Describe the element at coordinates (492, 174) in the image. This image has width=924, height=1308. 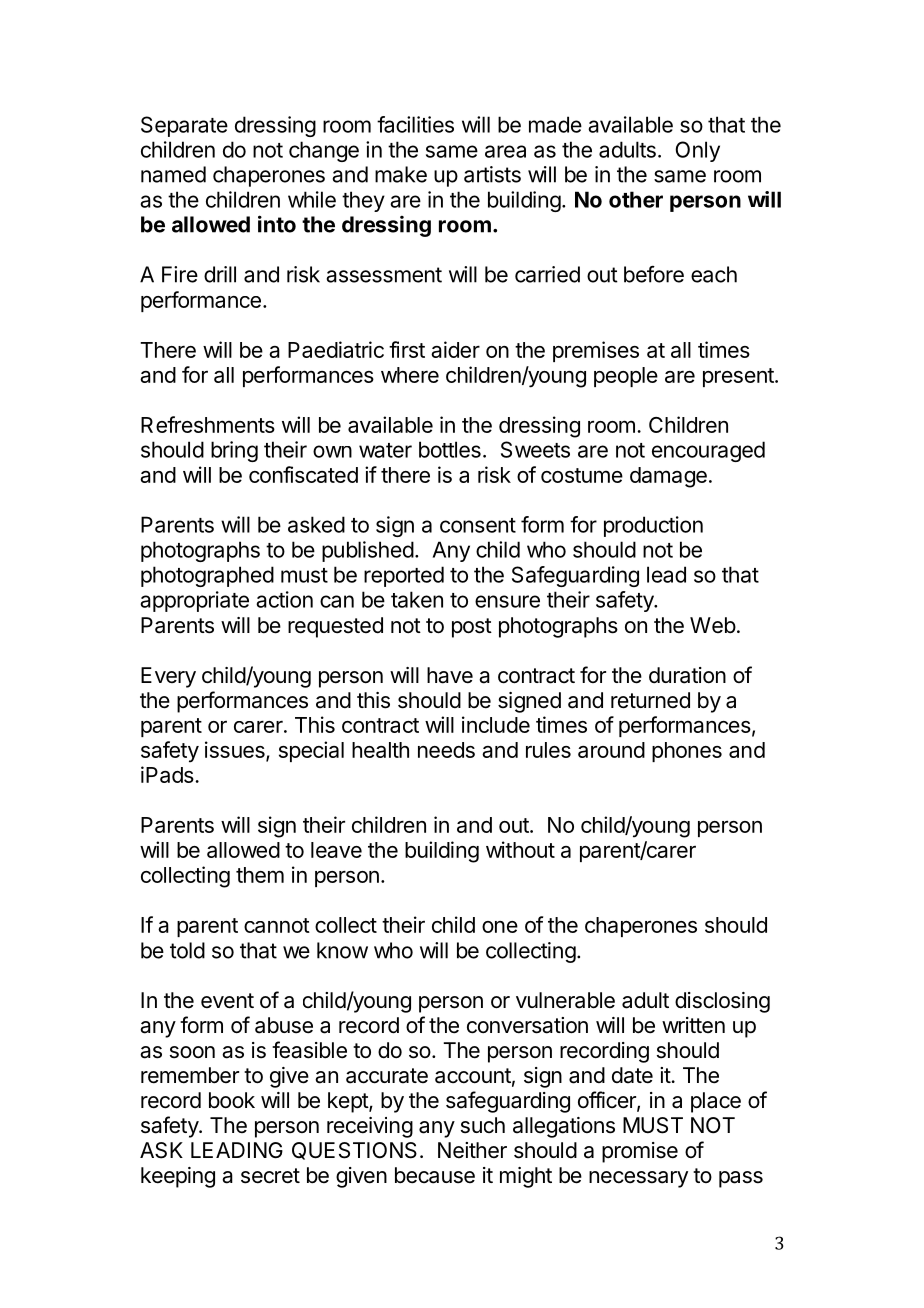
I see `artists` at that location.
